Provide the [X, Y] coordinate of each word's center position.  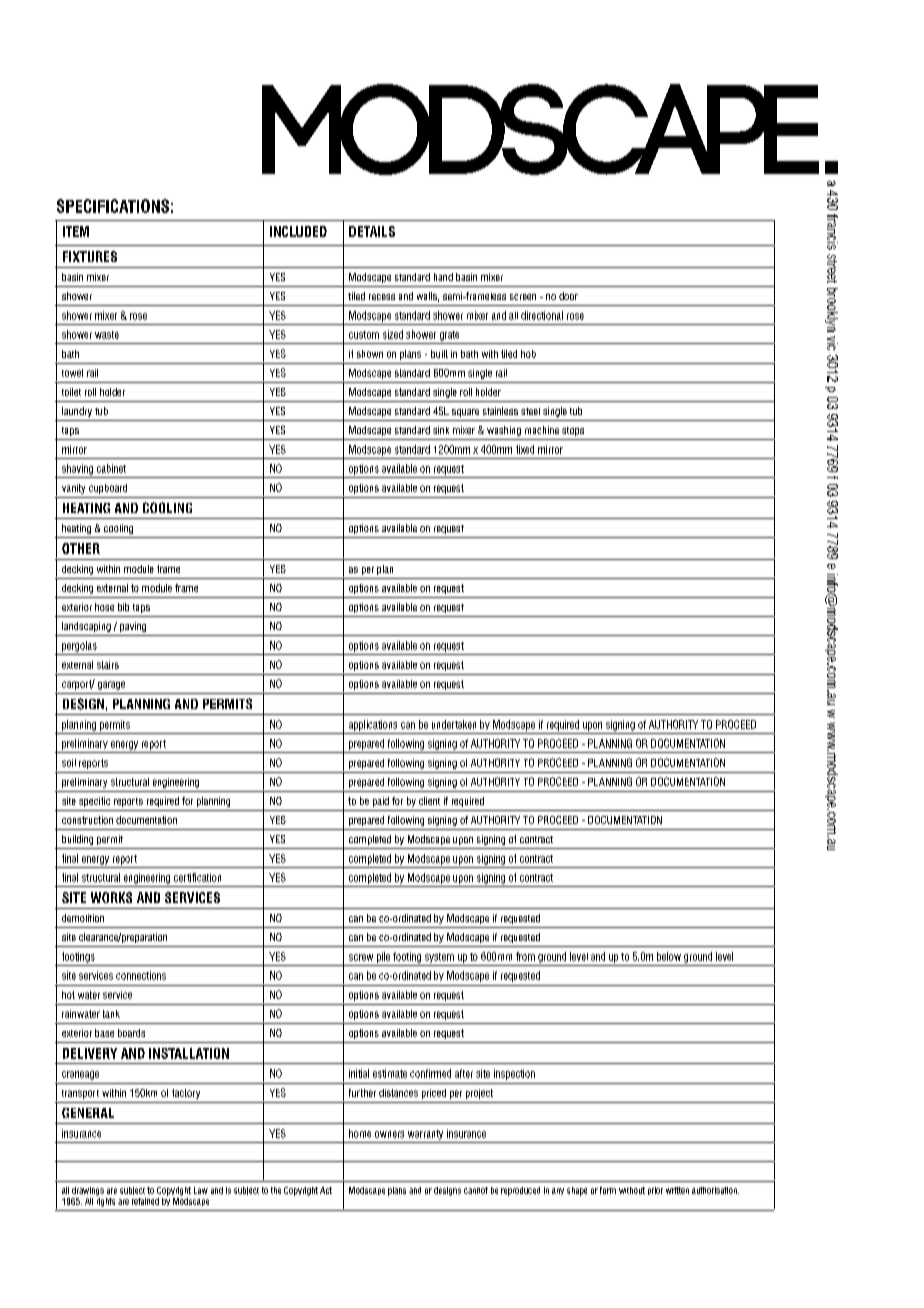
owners [389, 1134]
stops [573, 431]
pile [383, 957]
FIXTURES [90, 256]
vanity [73, 489]
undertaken [454, 724]
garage [111, 685]
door [568, 296]
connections [141, 975]
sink [441, 430]
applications [373, 725]
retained [145, 1201]
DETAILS [372, 231]
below [669, 956]
